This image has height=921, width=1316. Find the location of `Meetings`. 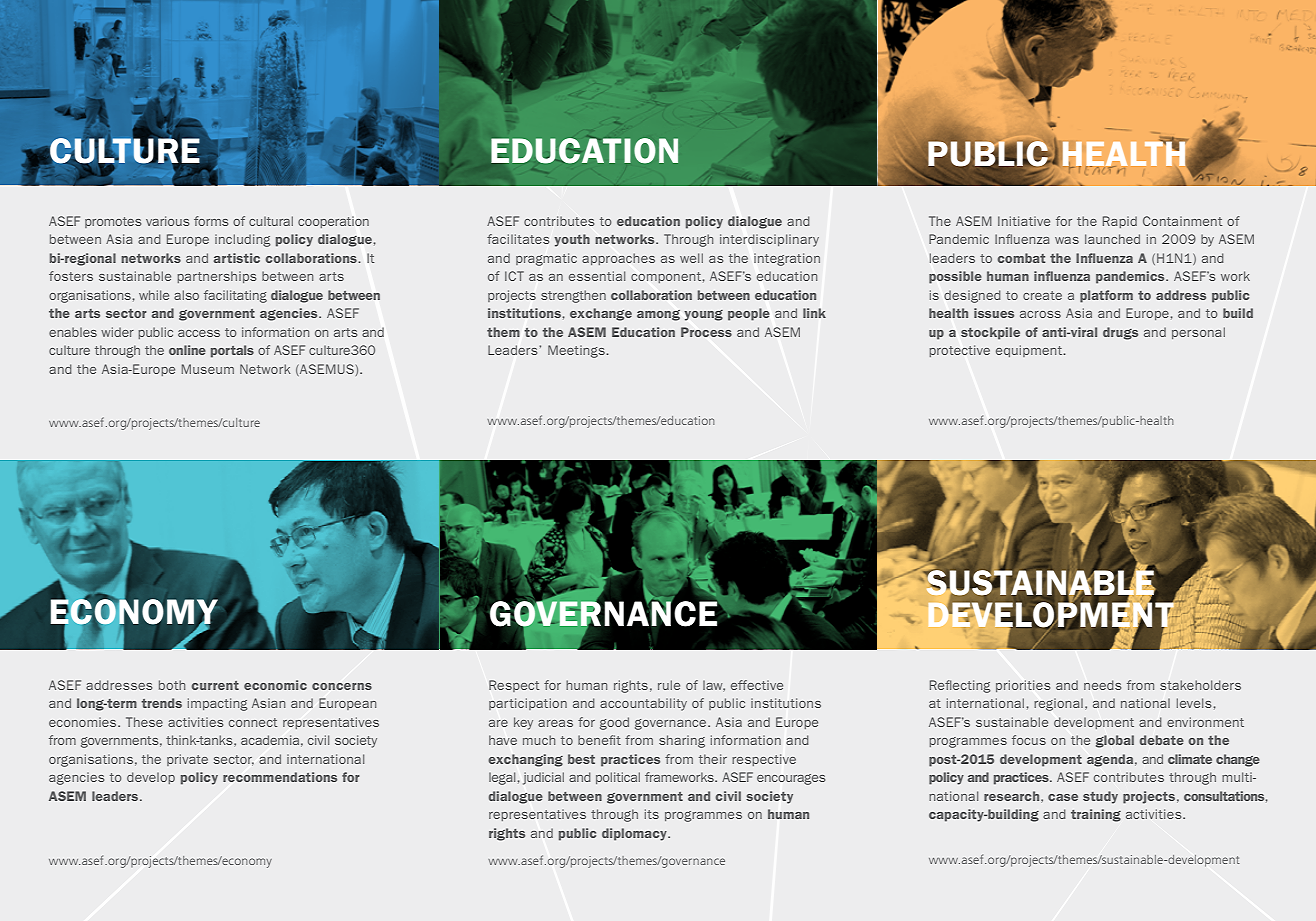

Meetings is located at coordinates (577, 351).
